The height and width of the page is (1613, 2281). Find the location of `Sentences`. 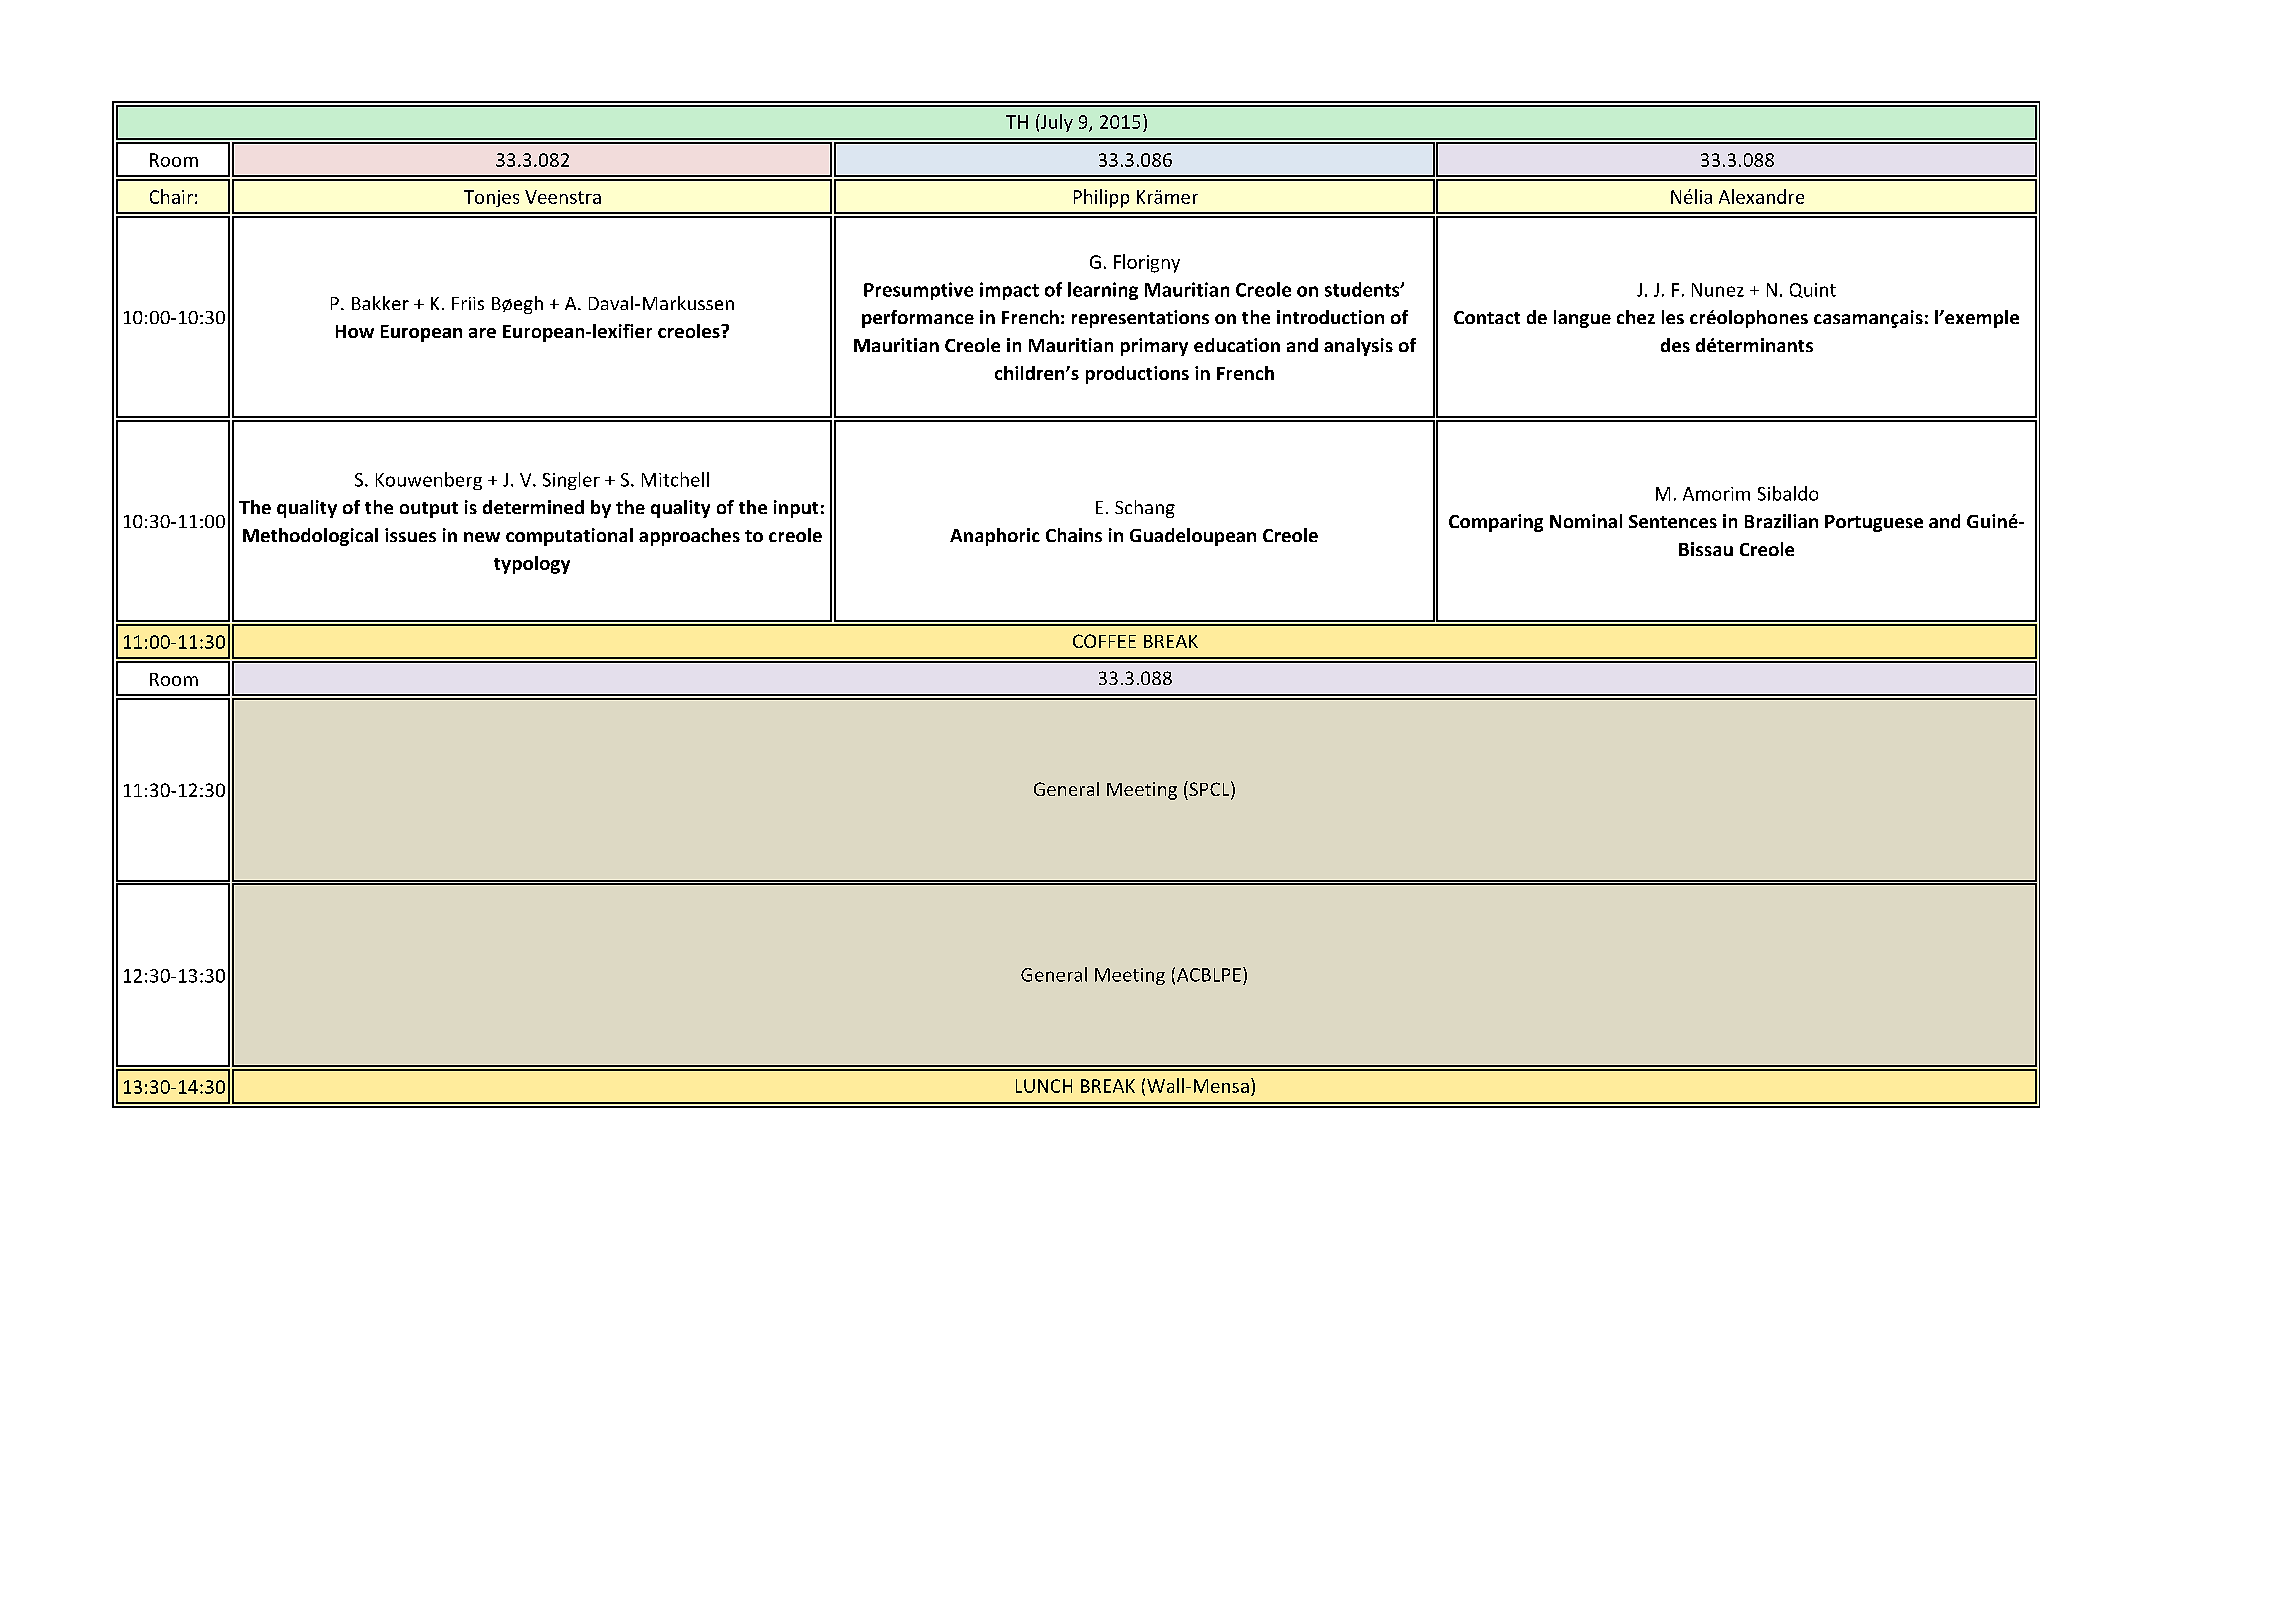

Sentences is located at coordinates (1673, 521).
